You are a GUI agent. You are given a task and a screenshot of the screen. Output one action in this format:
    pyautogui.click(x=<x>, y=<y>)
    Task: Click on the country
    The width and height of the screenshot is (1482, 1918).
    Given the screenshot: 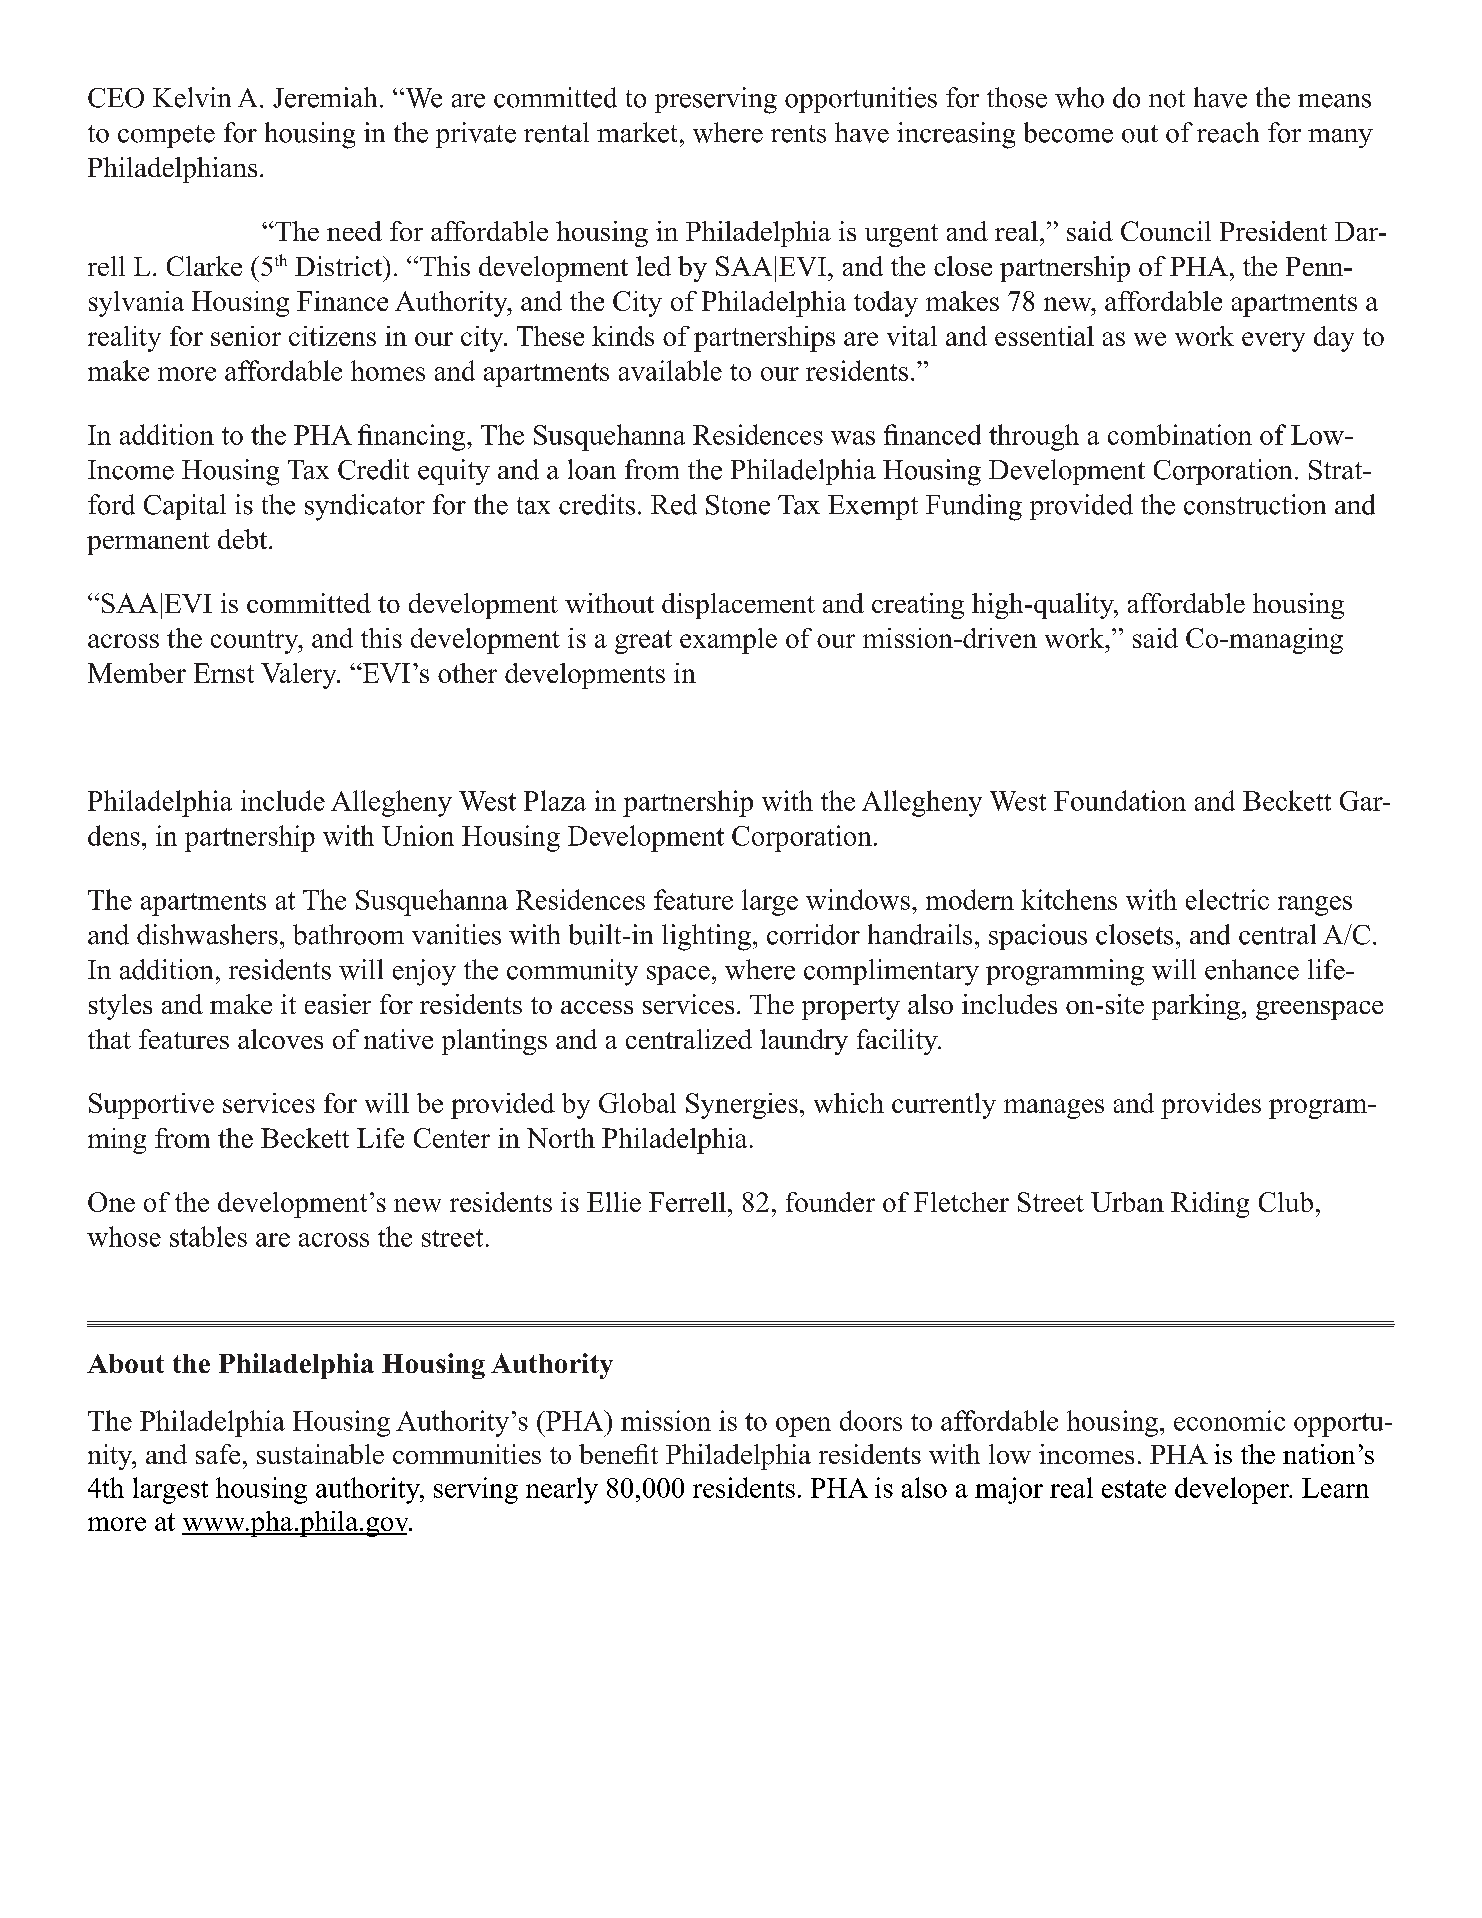 What is the action you would take?
    pyautogui.click(x=256, y=642)
